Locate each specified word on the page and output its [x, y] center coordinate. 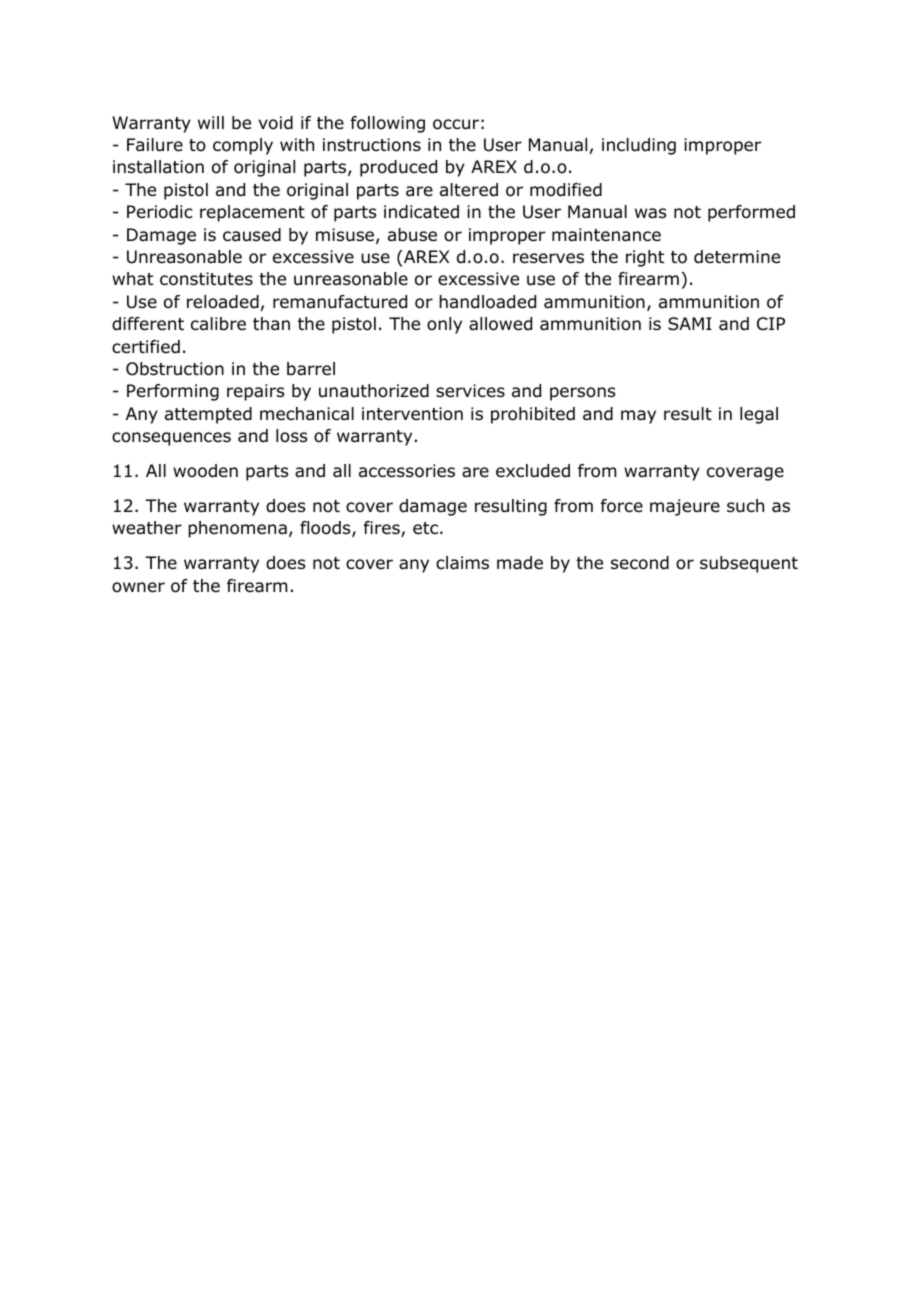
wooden [205, 471]
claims [462, 563]
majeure [685, 507]
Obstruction [175, 369]
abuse [412, 235]
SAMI [690, 324]
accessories [407, 471]
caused [252, 235]
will [211, 122]
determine [737, 257]
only [444, 325]
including [639, 146]
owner [138, 587]
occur [456, 124]
